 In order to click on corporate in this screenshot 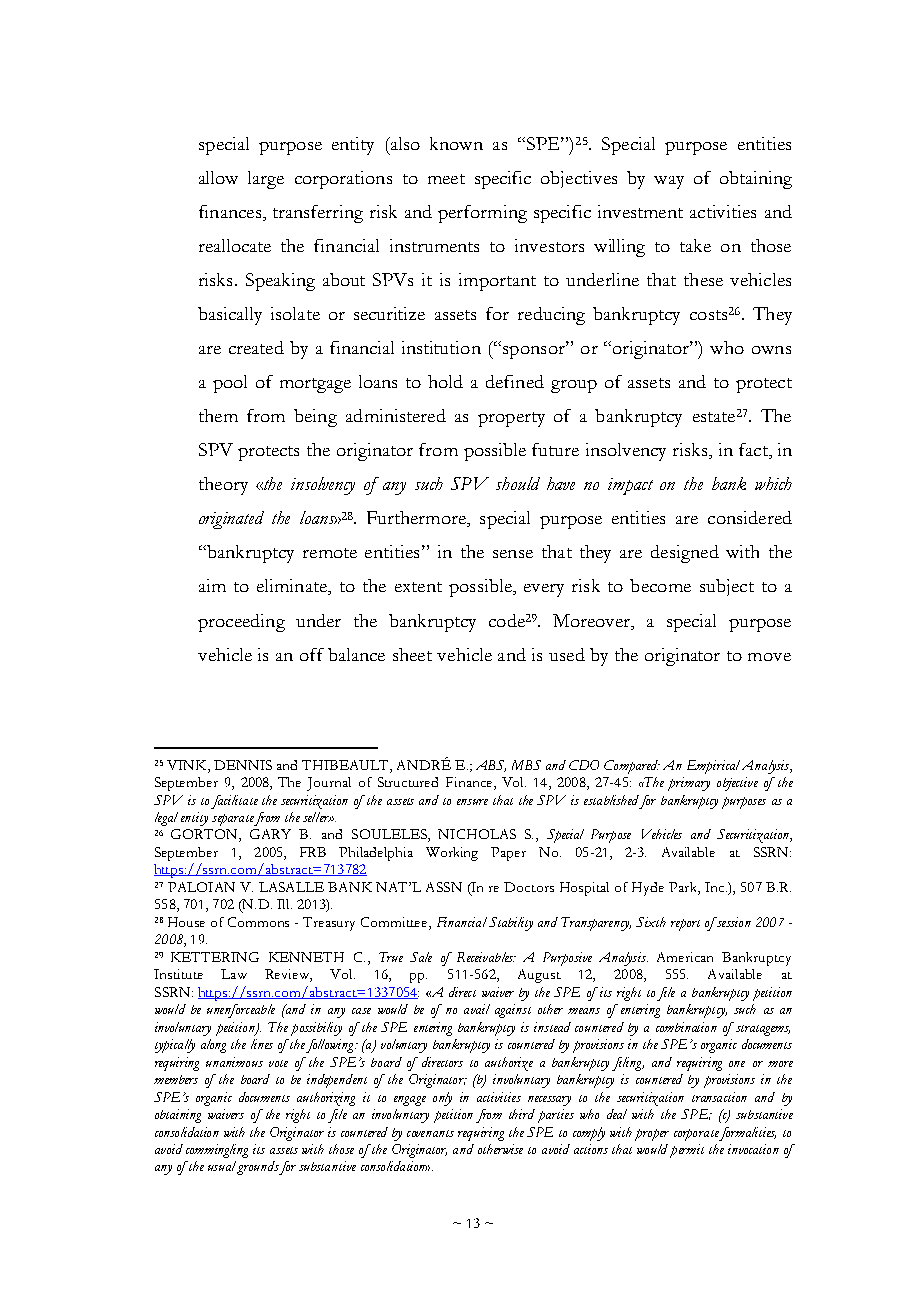, I will do `click(697, 1135)`.
